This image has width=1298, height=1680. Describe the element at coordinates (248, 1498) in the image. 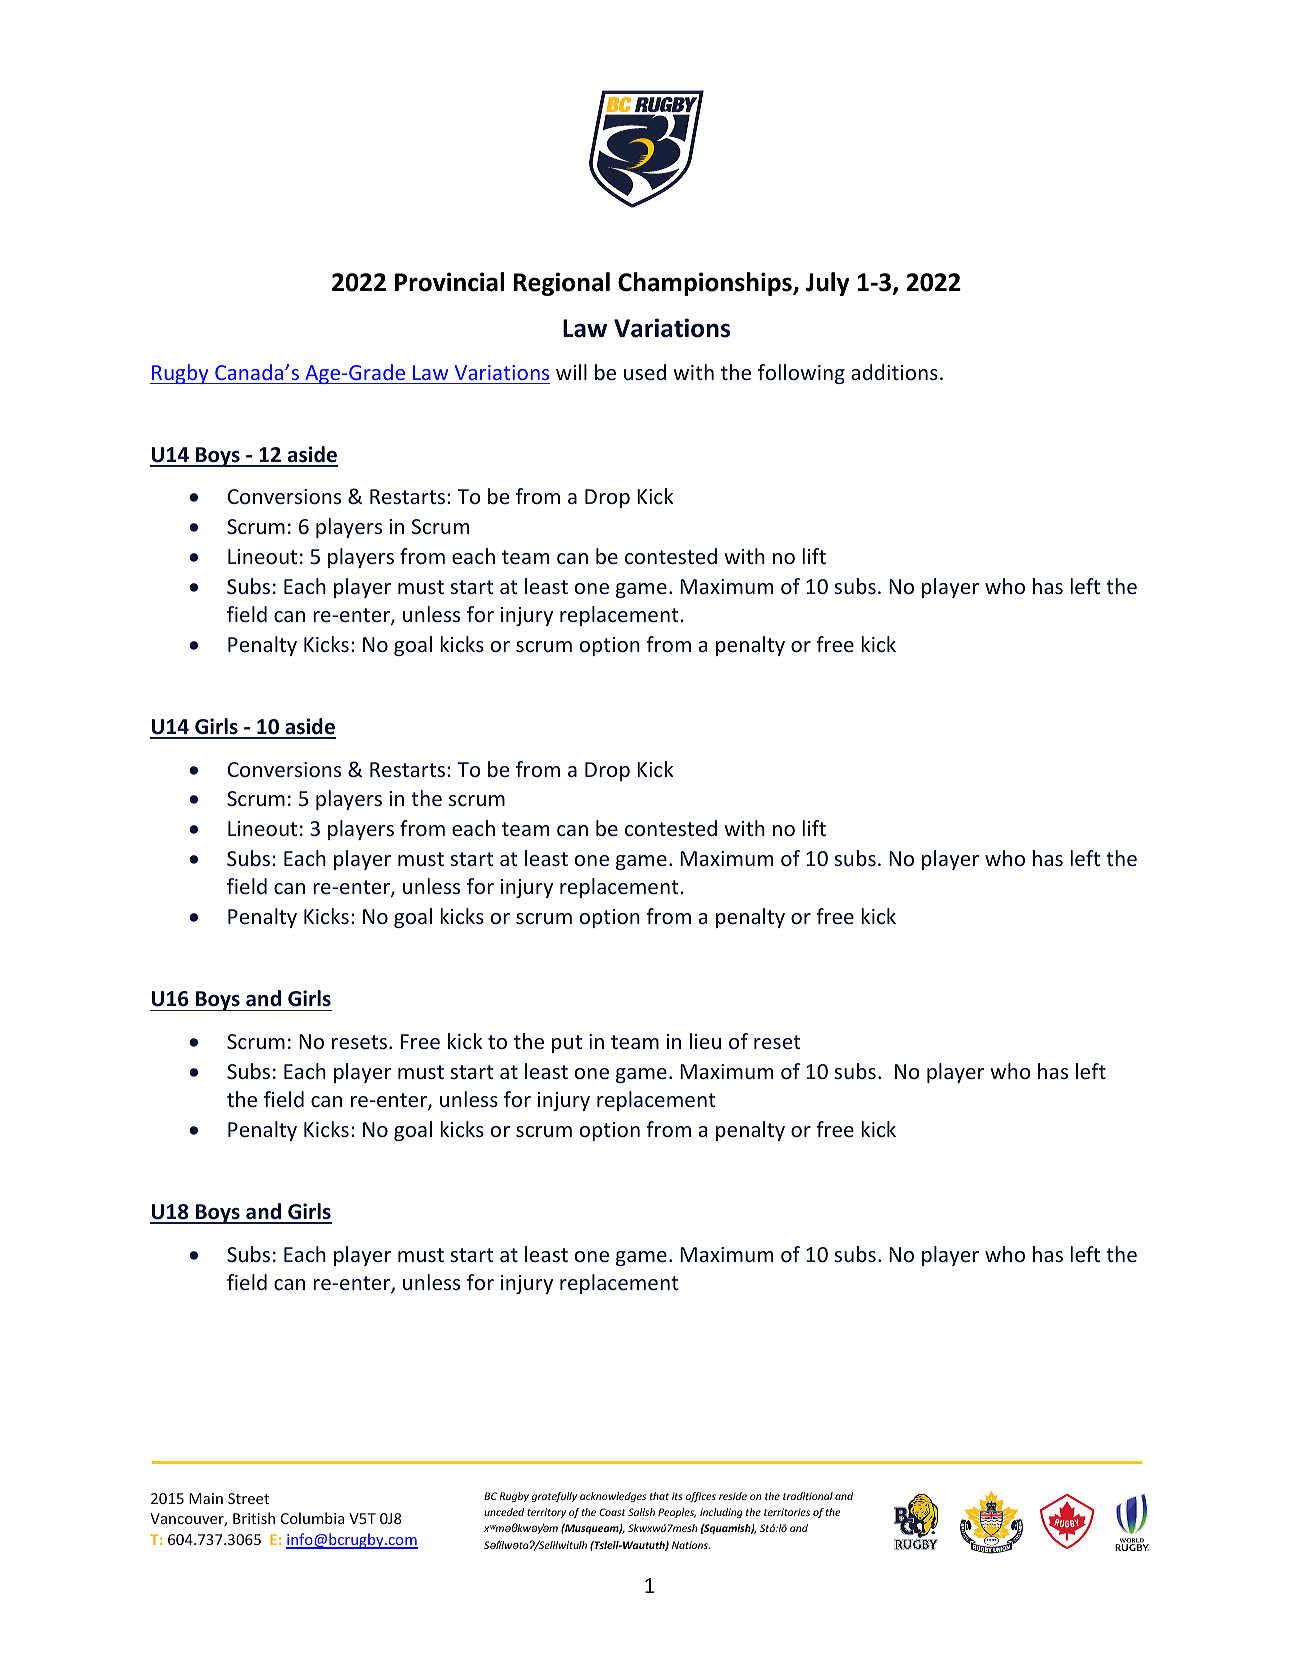

I see `Street` at that location.
